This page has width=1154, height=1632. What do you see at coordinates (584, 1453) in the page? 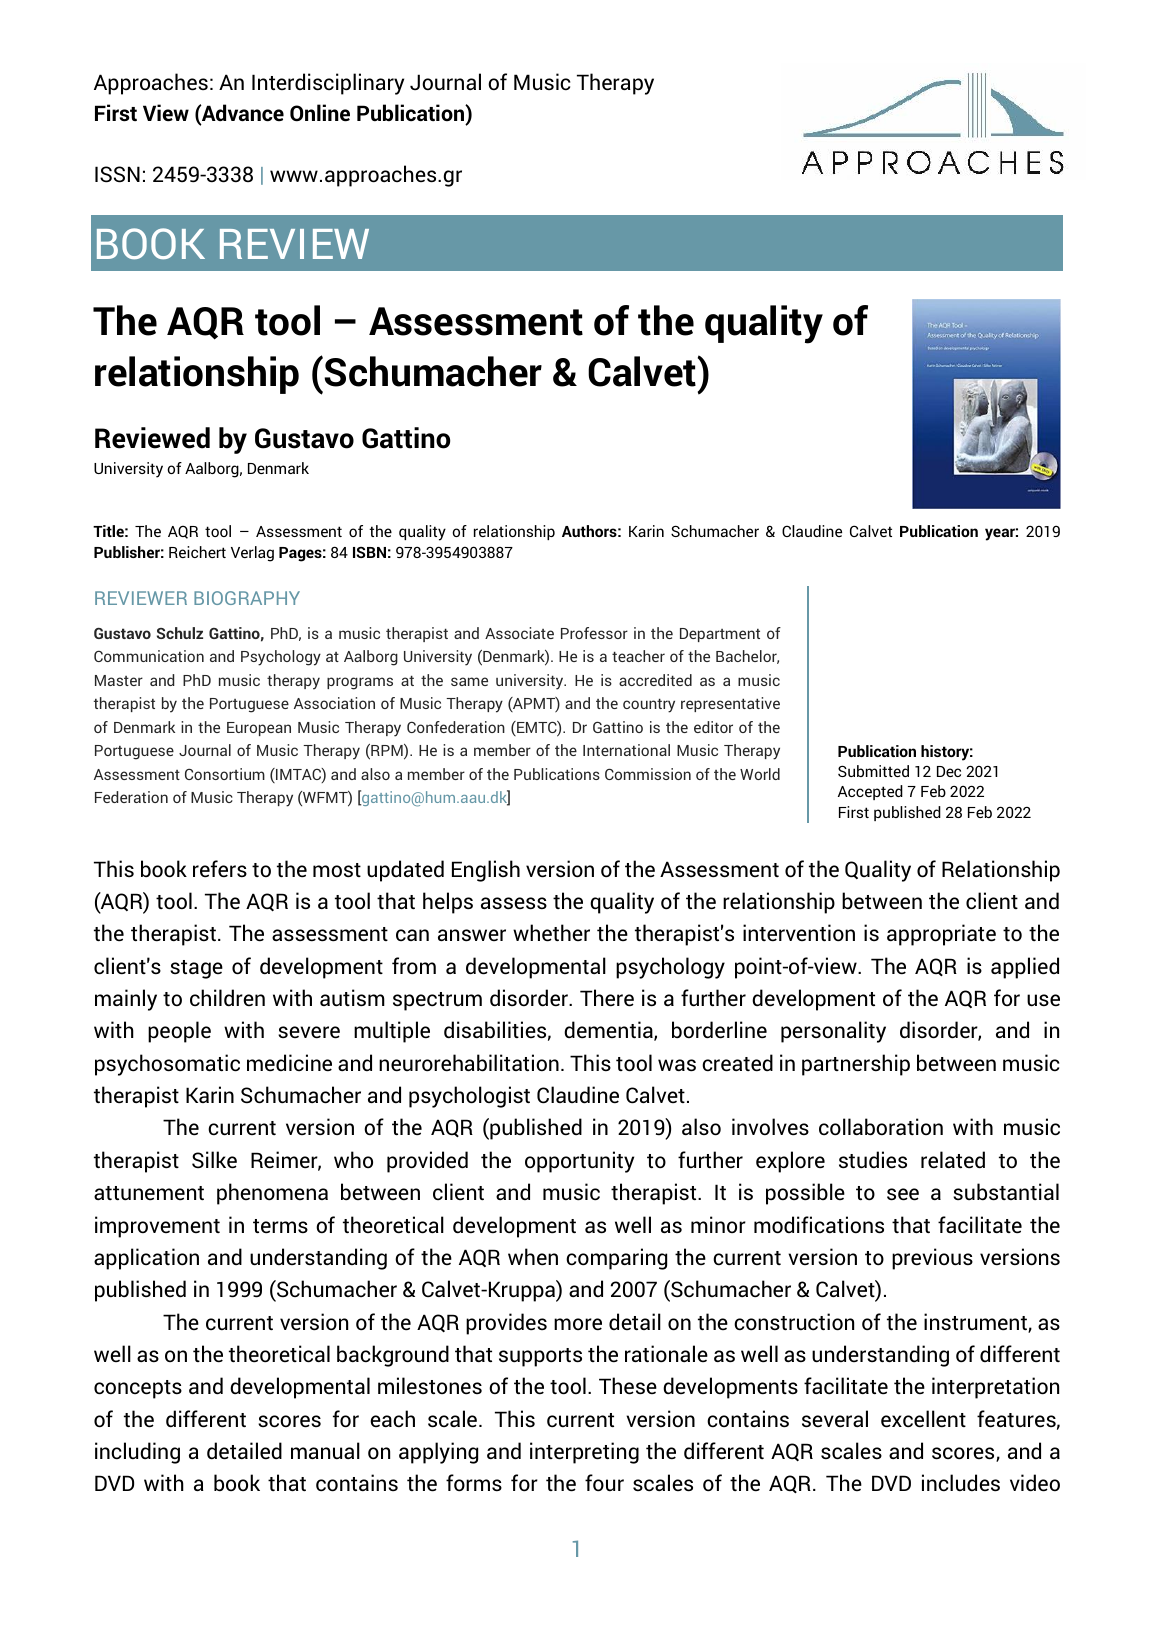
I see `interpreting` at bounding box center [584, 1453].
